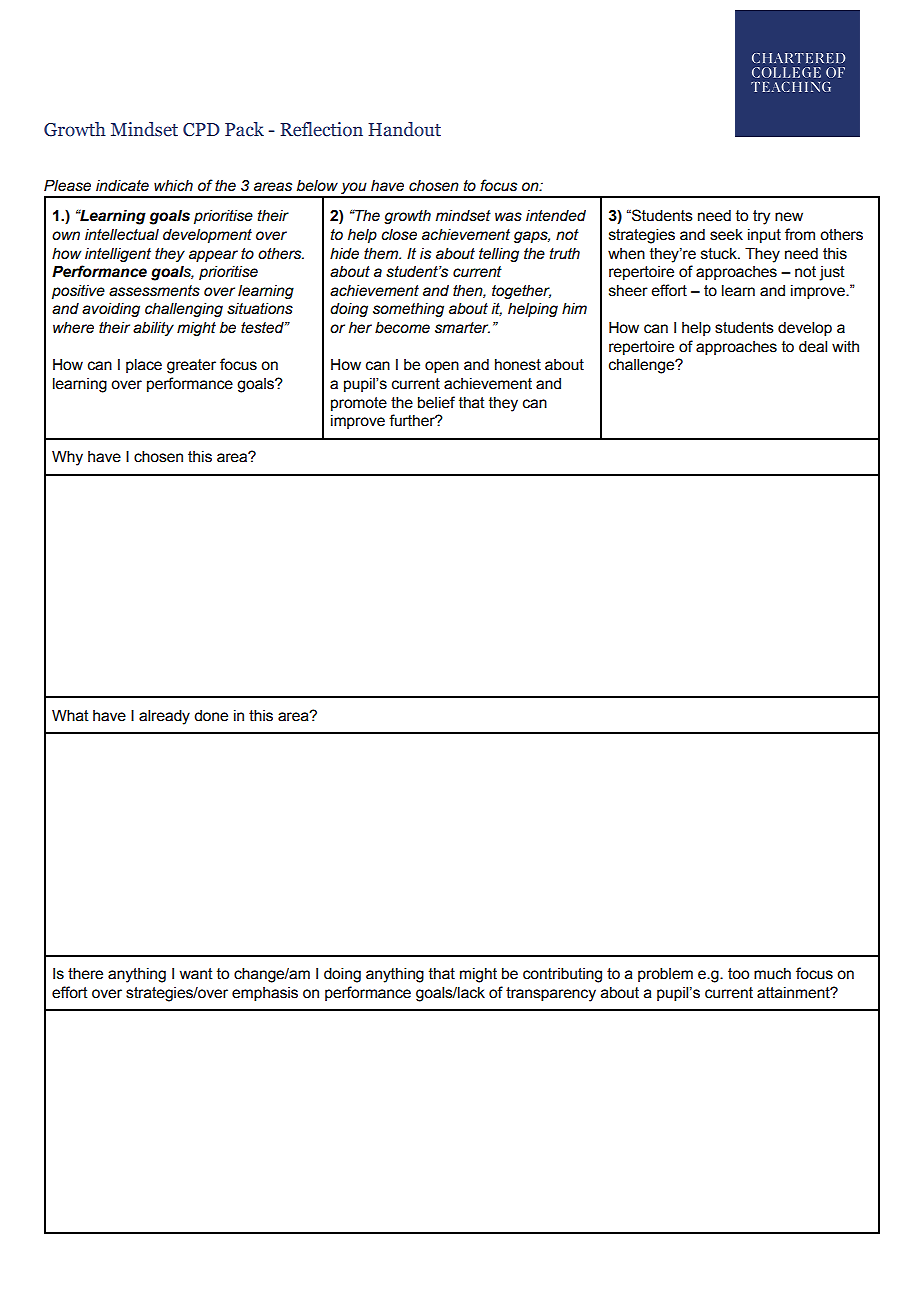 The width and height of the screenshot is (924, 1308). What do you see at coordinates (442, 367) in the screenshot?
I see `open` at bounding box center [442, 367].
